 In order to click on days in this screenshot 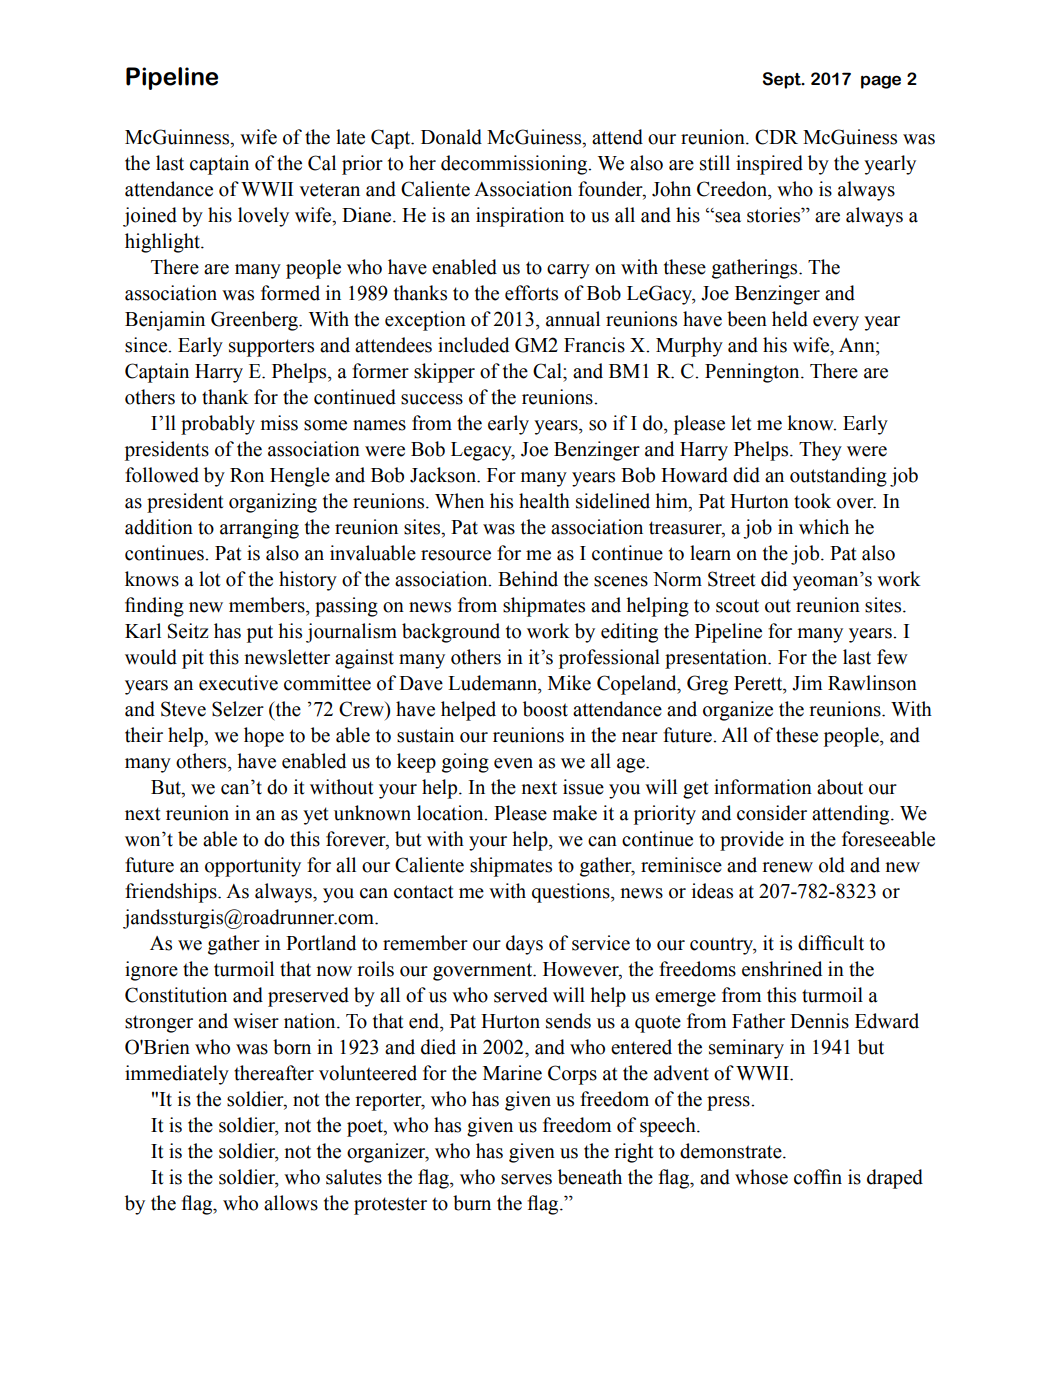, I will do `click(524, 945)`.
